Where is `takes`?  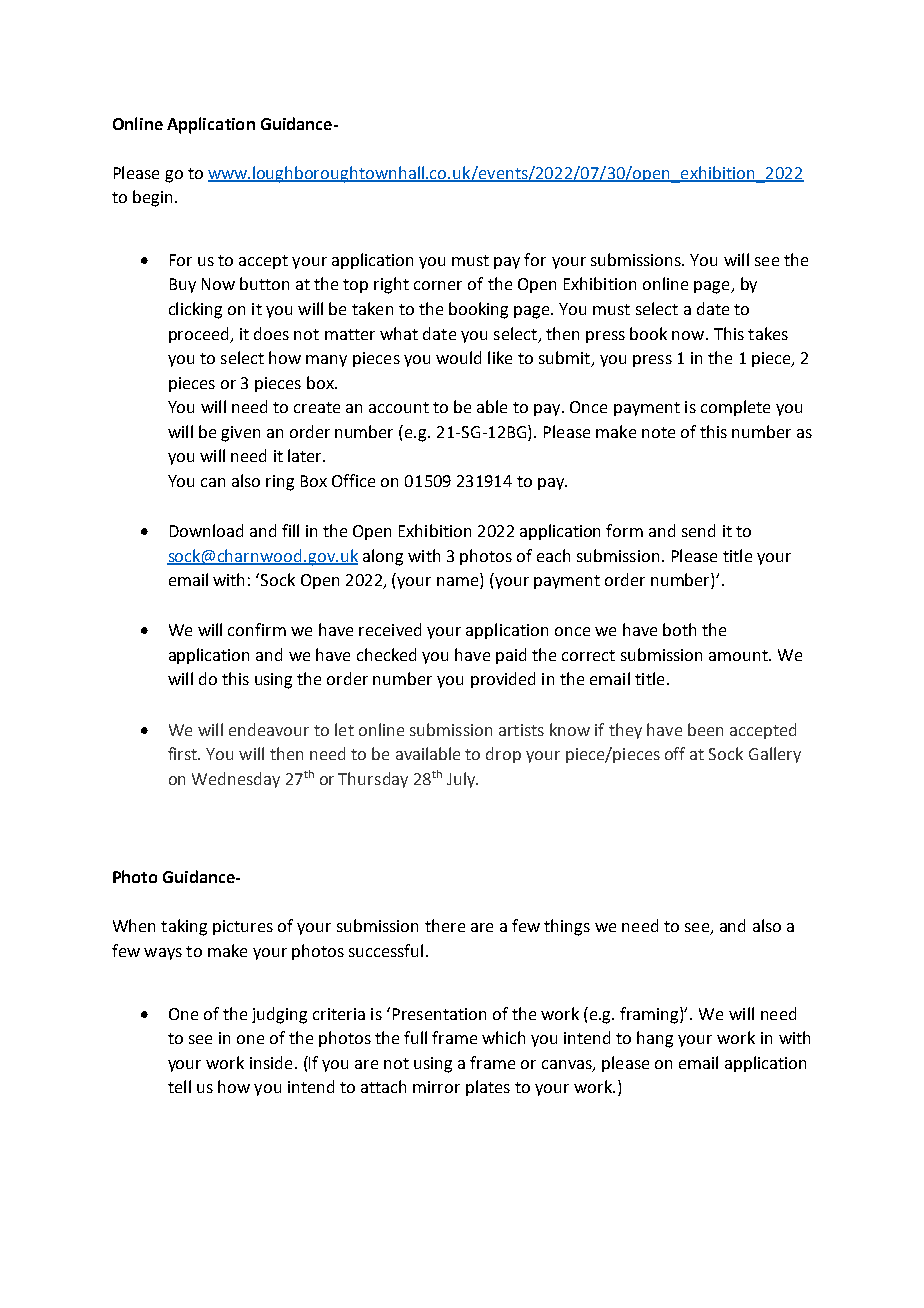 takes is located at coordinates (768, 333).
